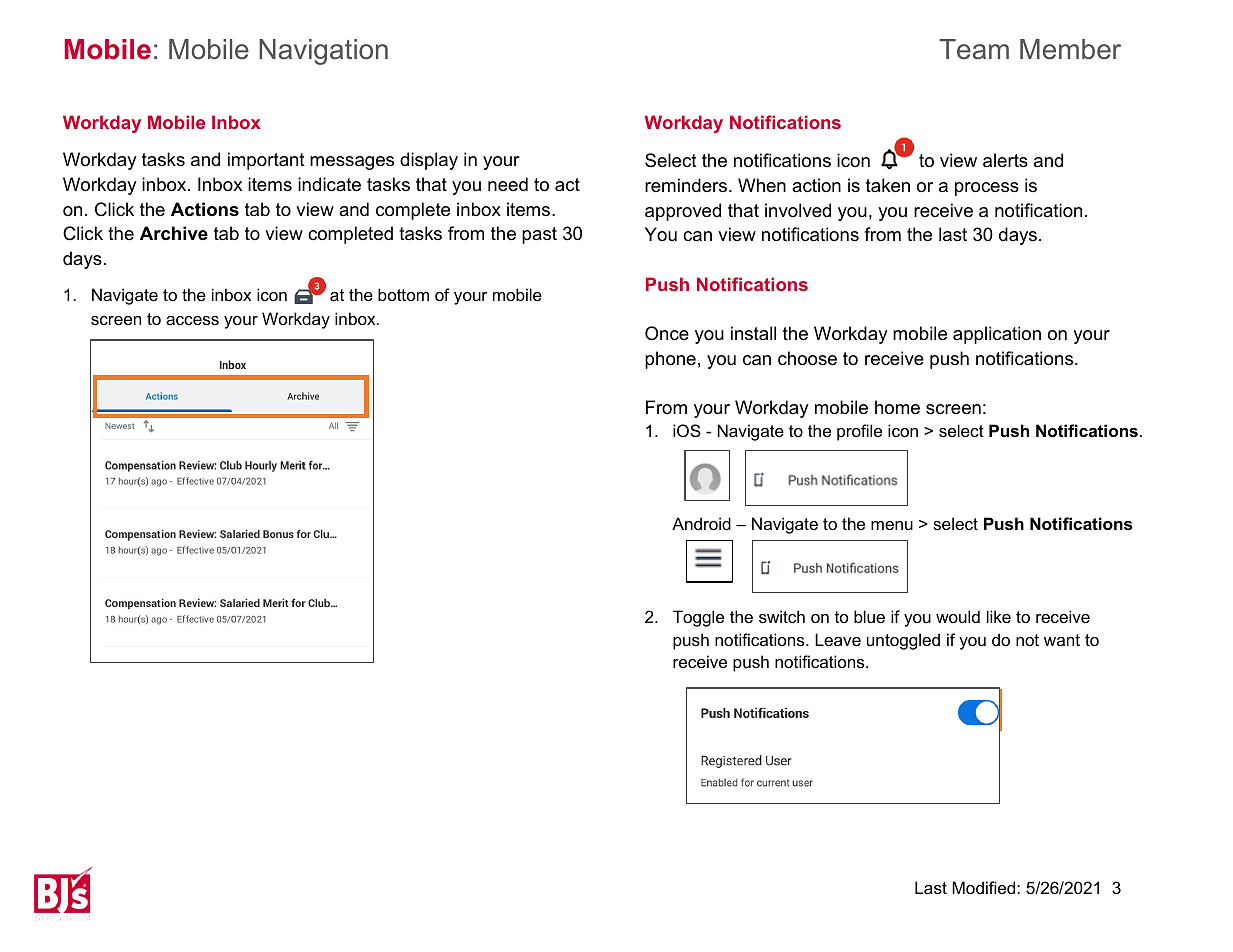  What do you see at coordinates (859, 432) in the image?
I see `profile` at bounding box center [859, 432].
